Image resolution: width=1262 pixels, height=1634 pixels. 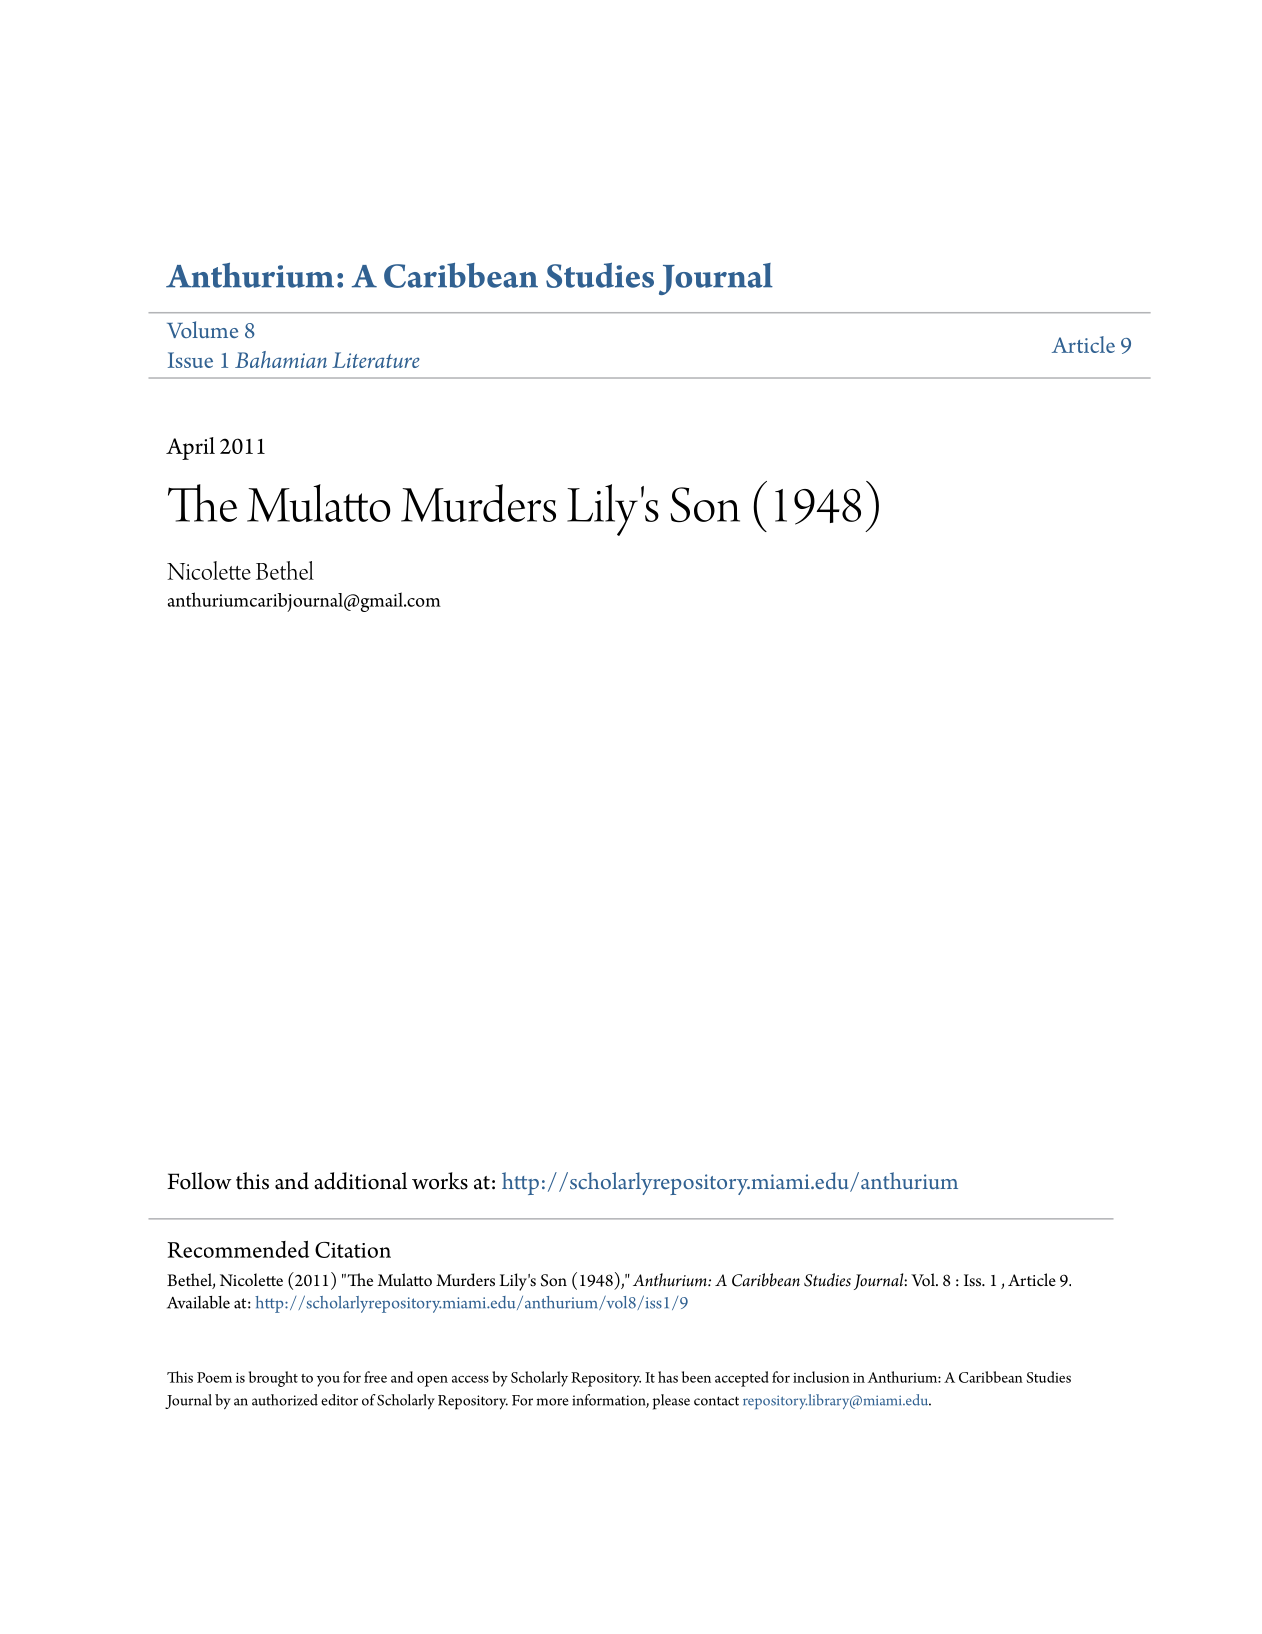 I want to click on works, so click(x=440, y=1181).
